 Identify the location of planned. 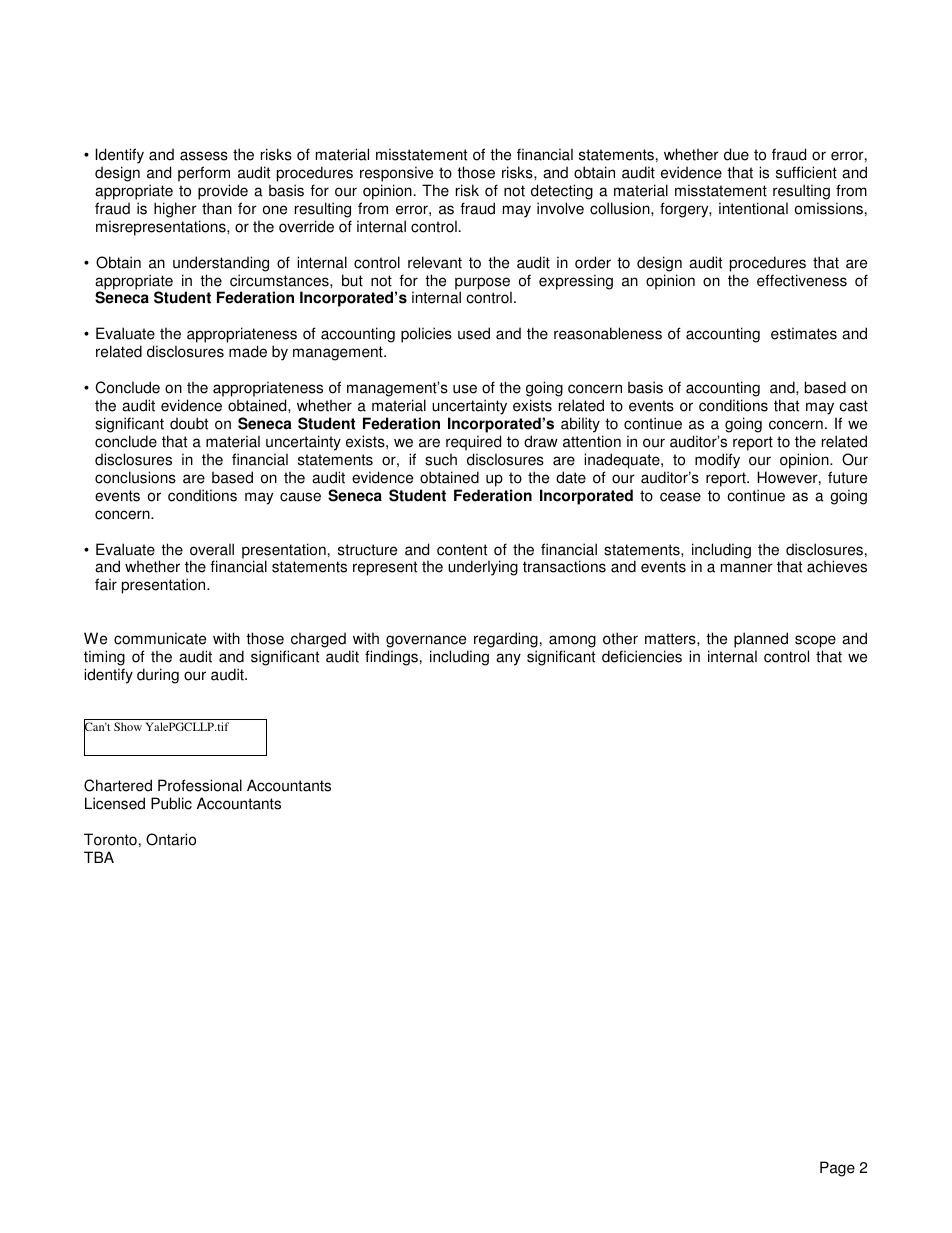
(761, 641).
